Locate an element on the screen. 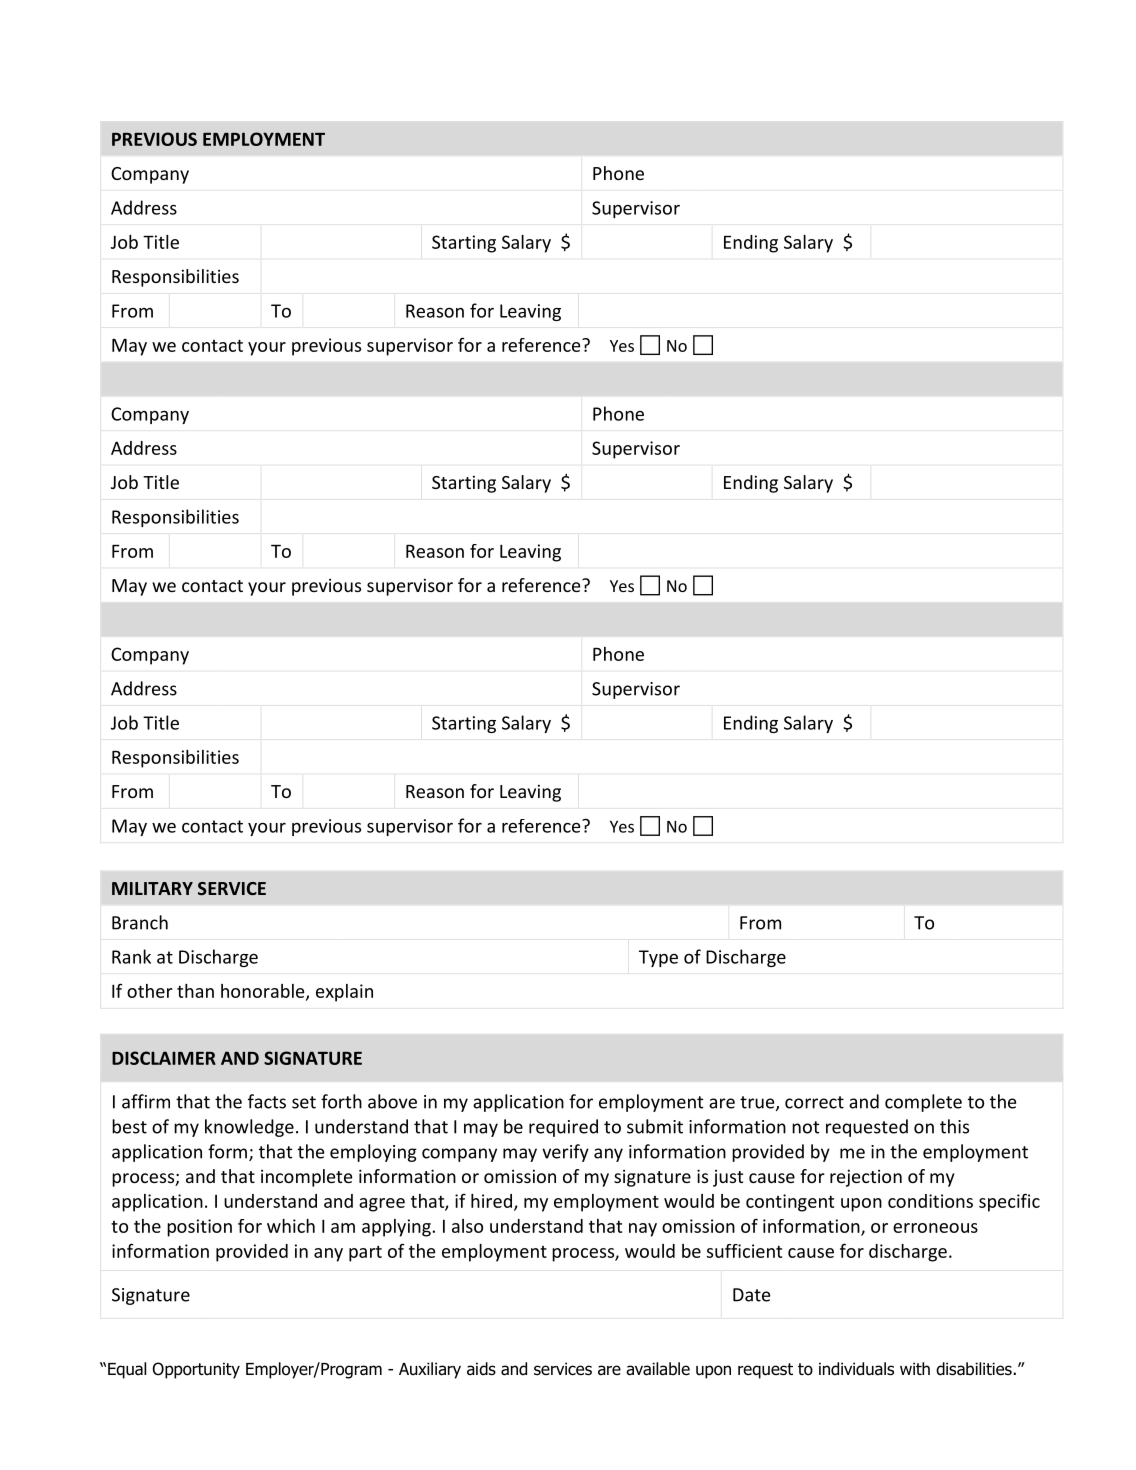 This screenshot has width=1136, height=1470. Opportunity is located at coordinates (196, 1370).
